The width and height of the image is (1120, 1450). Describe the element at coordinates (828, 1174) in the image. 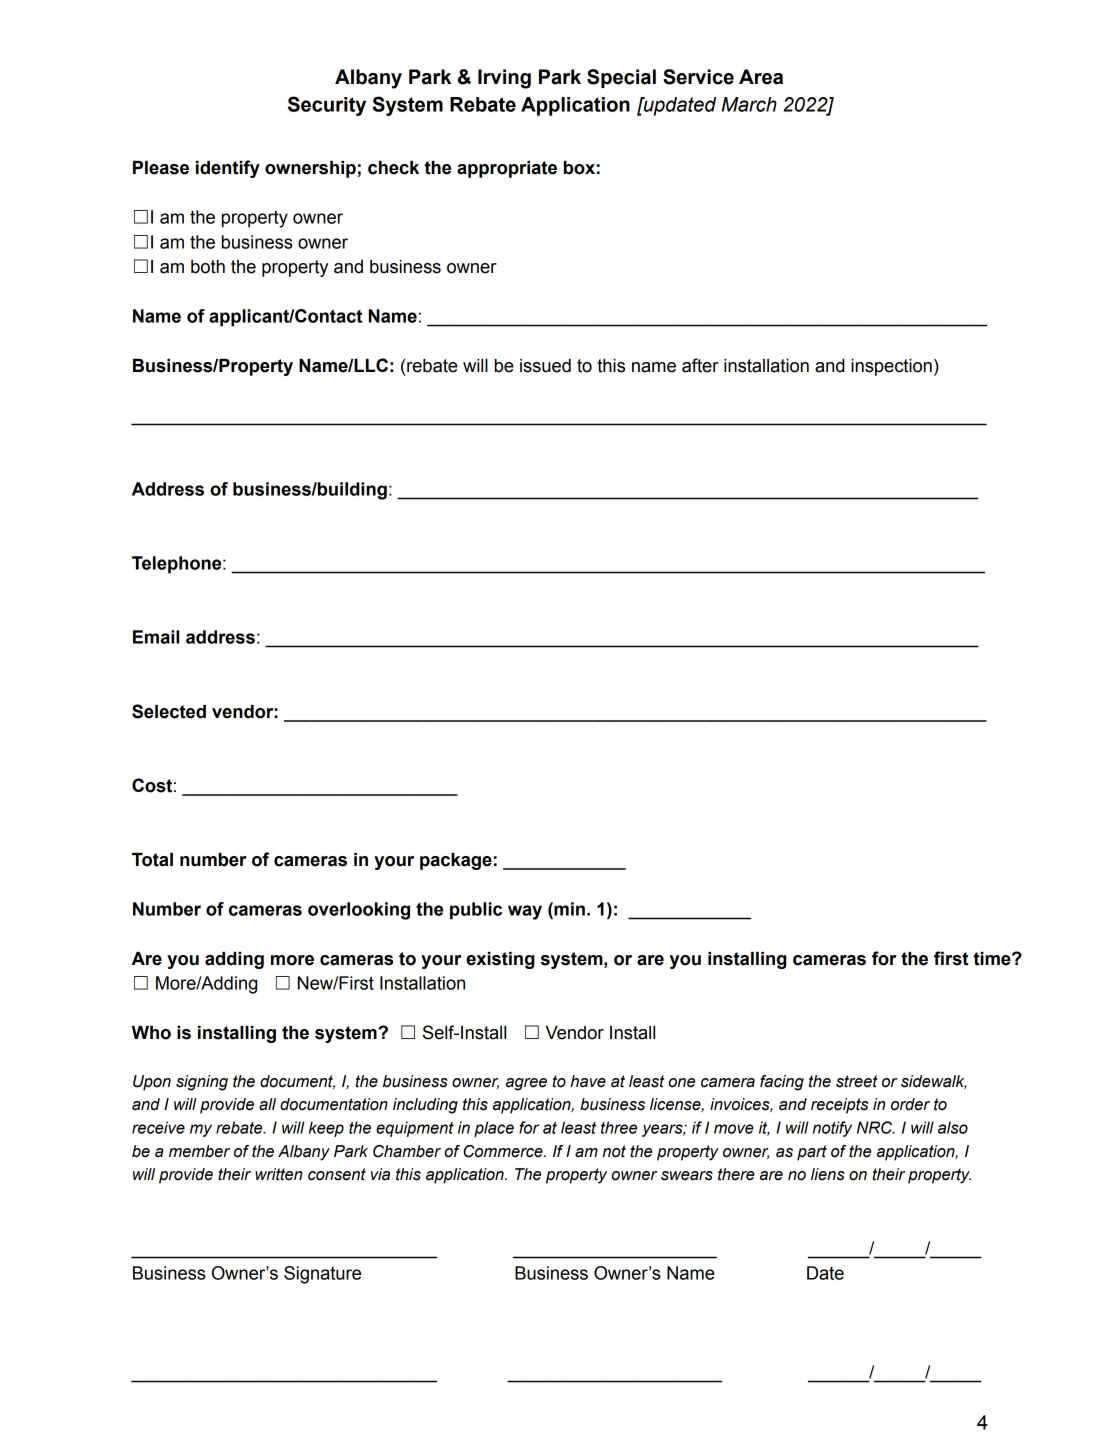

I see `liens` at that location.
